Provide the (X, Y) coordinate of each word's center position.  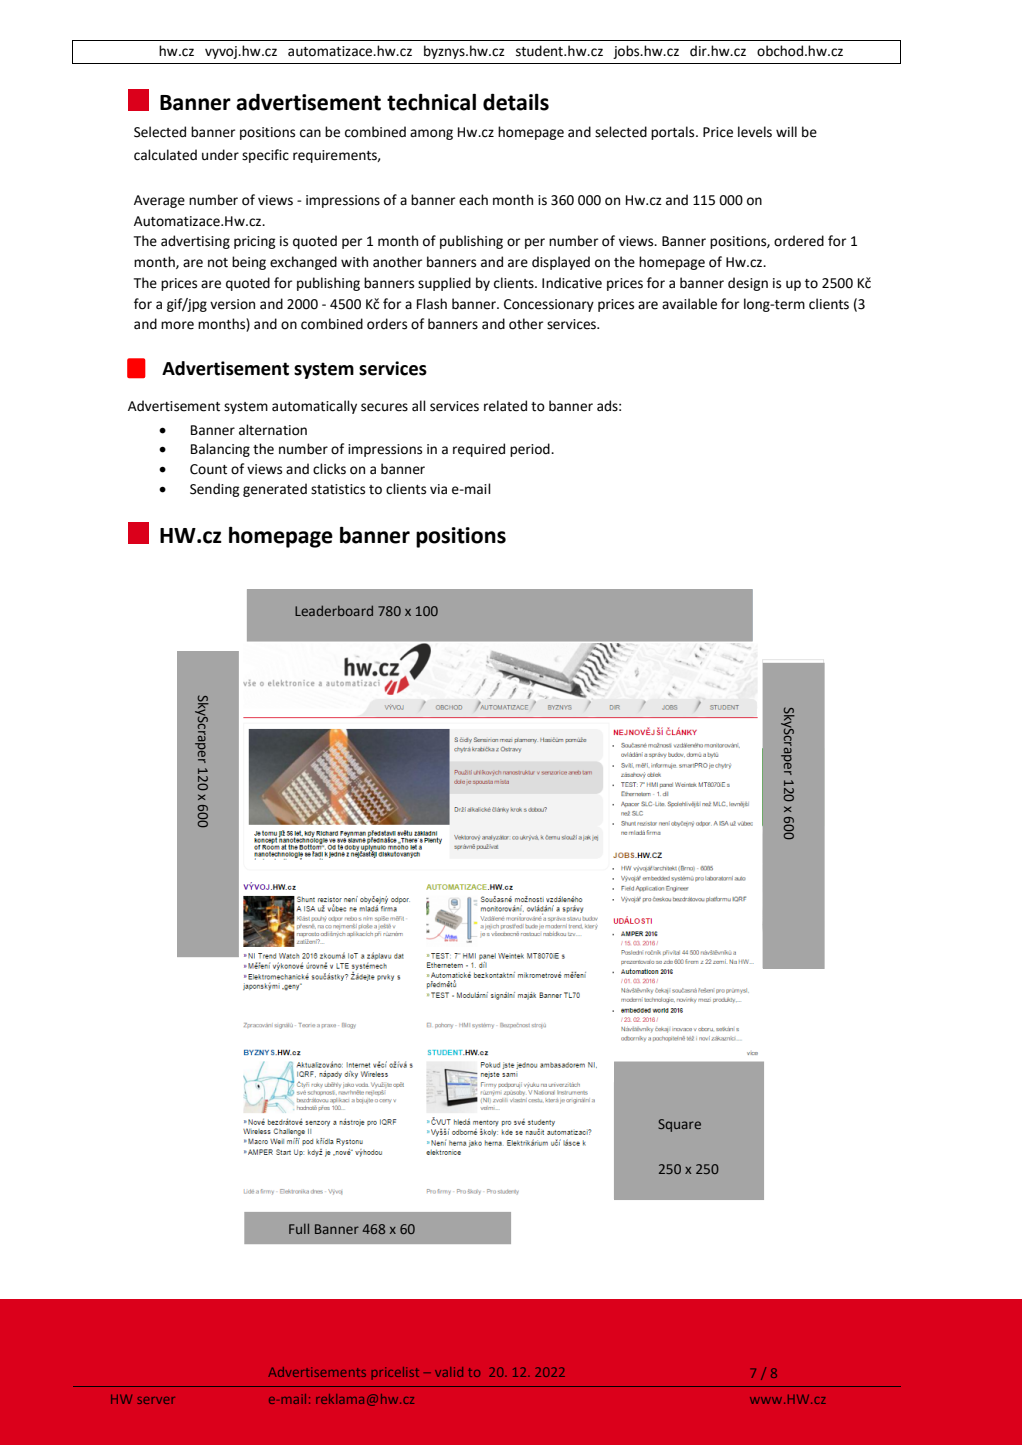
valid (449, 1372)
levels (755, 132)
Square (679, 1125)
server (156, 1400)
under (220, 155)
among (431, 134)
